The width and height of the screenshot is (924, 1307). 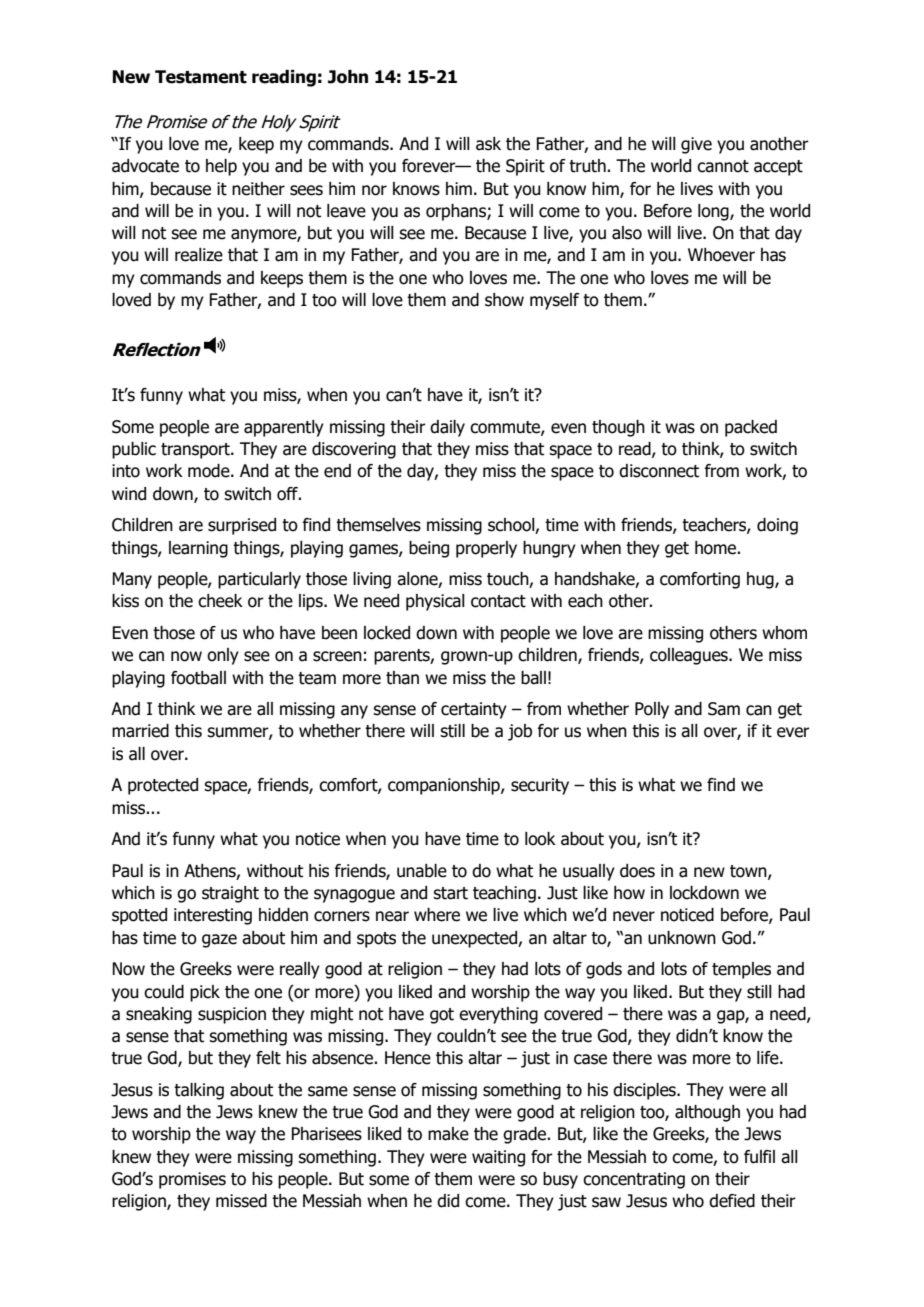 What do you see at coordinates (659, 471) in the screenshot?
I see `disconnect` at bounding box center [659, 471].
